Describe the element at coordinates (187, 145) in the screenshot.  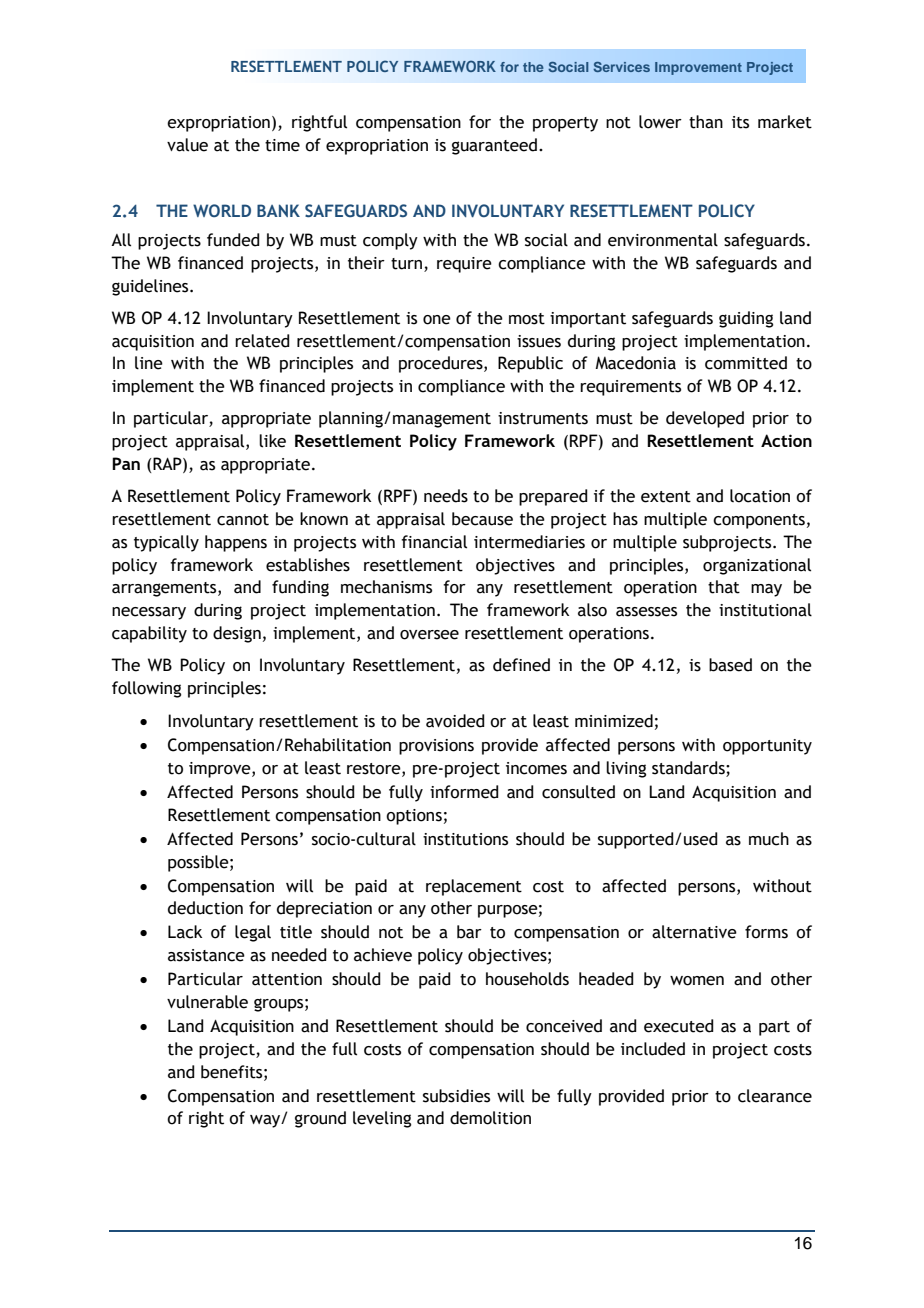
I see `value` at that location.
